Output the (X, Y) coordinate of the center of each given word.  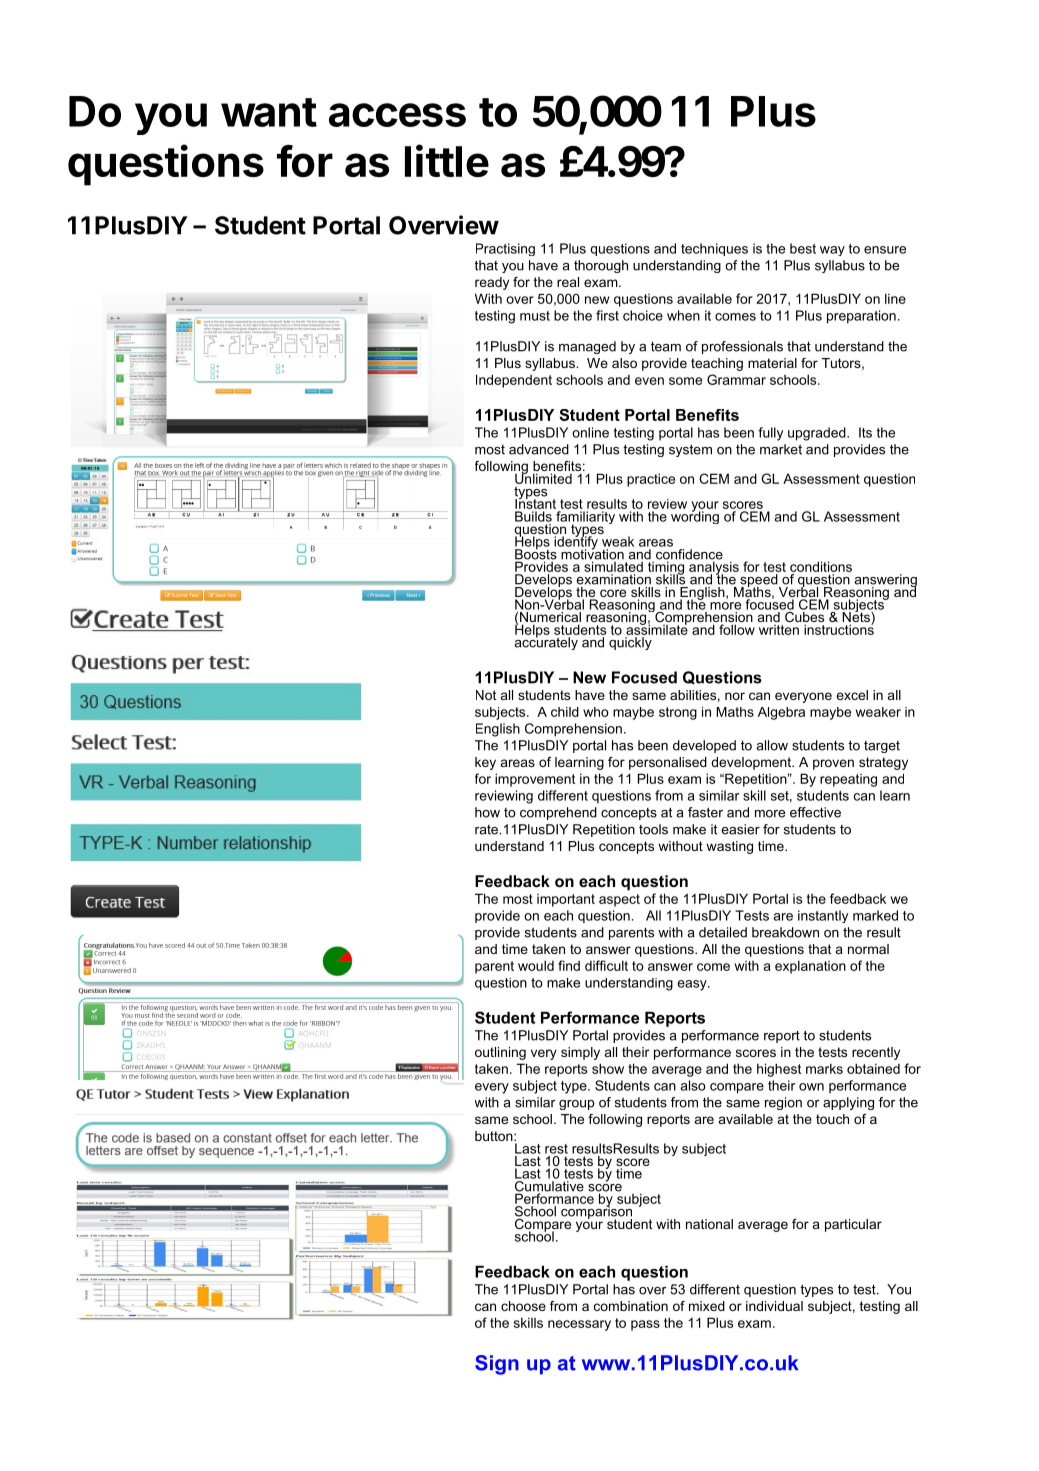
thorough (601, 266)
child (565, 712)
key (485, 763)
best (803, 248)
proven (833, 764)
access (397, 115)
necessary (579, 1325)
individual (774, 1306)
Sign (497, 1365)
